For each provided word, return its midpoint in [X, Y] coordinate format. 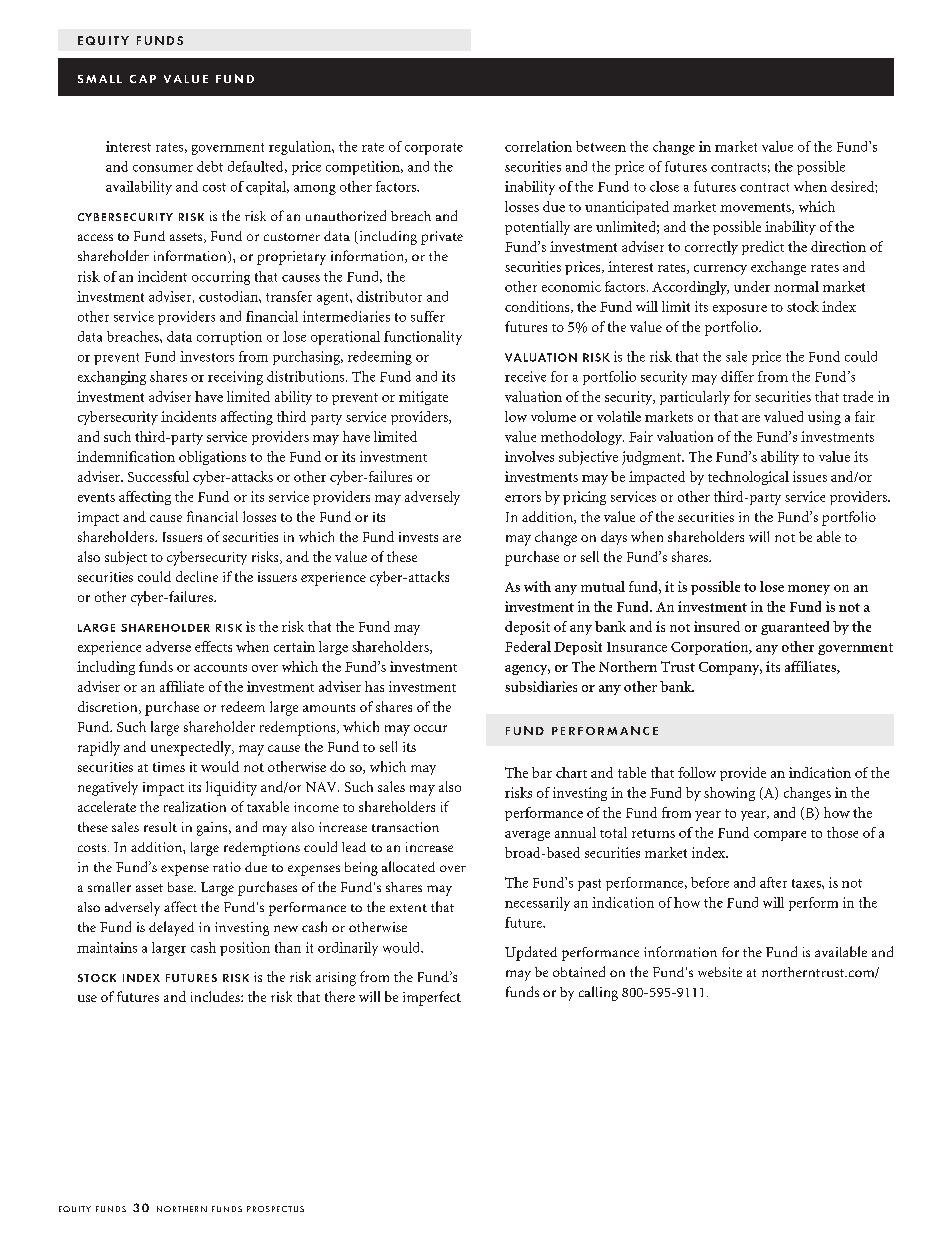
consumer [163, 168]
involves [529, 456]
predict [763, 248]
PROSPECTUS [275, 1209]
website [720, 972]
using [824, 418]
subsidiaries [541, 686]
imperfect [432, 998]
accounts [220, 668]
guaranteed [795, 628]
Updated [531, 953]
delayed [171, 928]
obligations [212, 458]
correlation [538, 146]
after [773, 882]
